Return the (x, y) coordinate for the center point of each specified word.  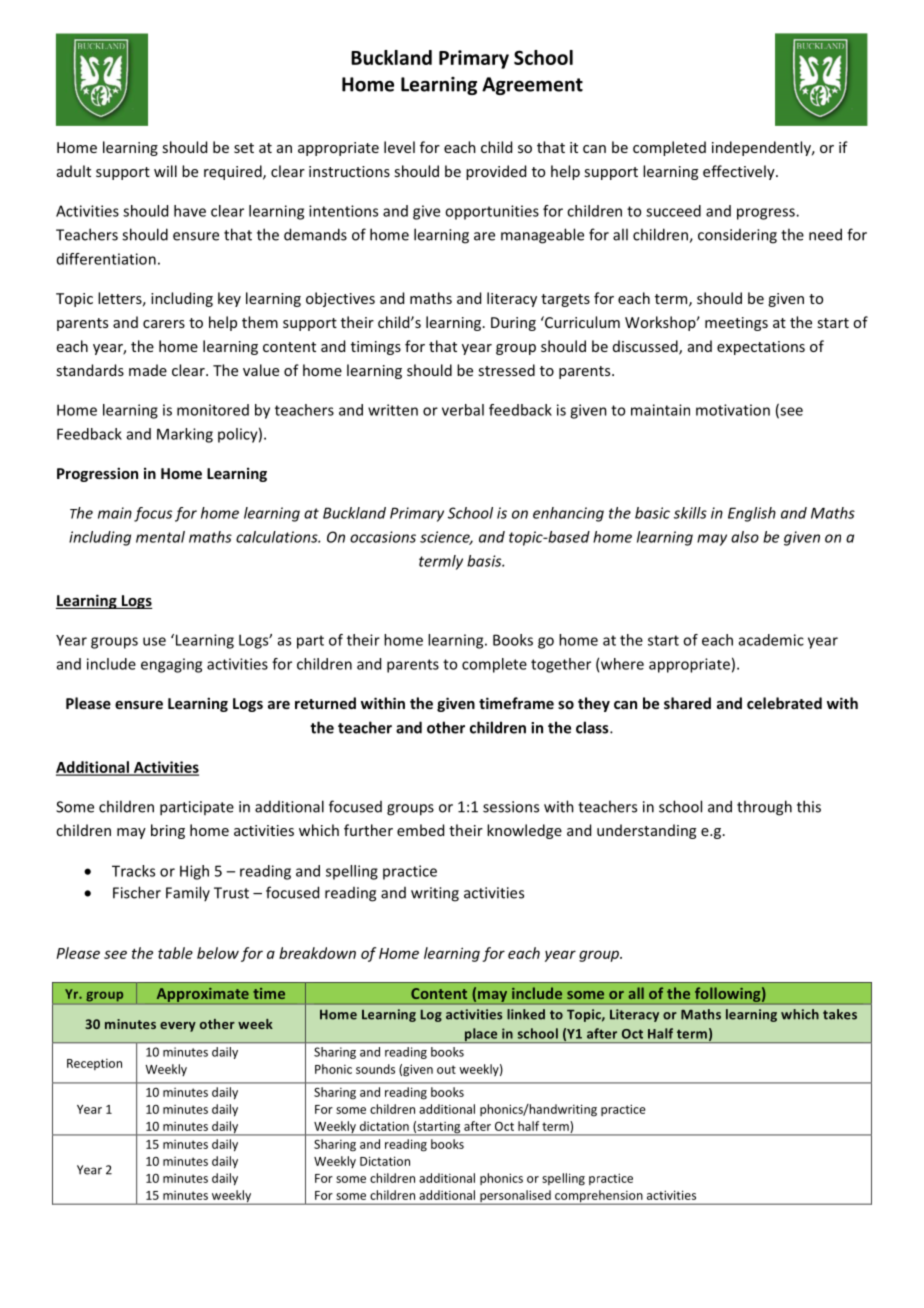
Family (188, 893)
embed (420, 830)
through (764, 808)
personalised (515, 1197)
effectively (740, 172)
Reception (94, 1064)
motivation (733, 410)
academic (771, 640)
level (399, 147)
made (148, 370)
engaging (171, 665)
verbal (463, 410)
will (165, 171)
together (561, 665)
